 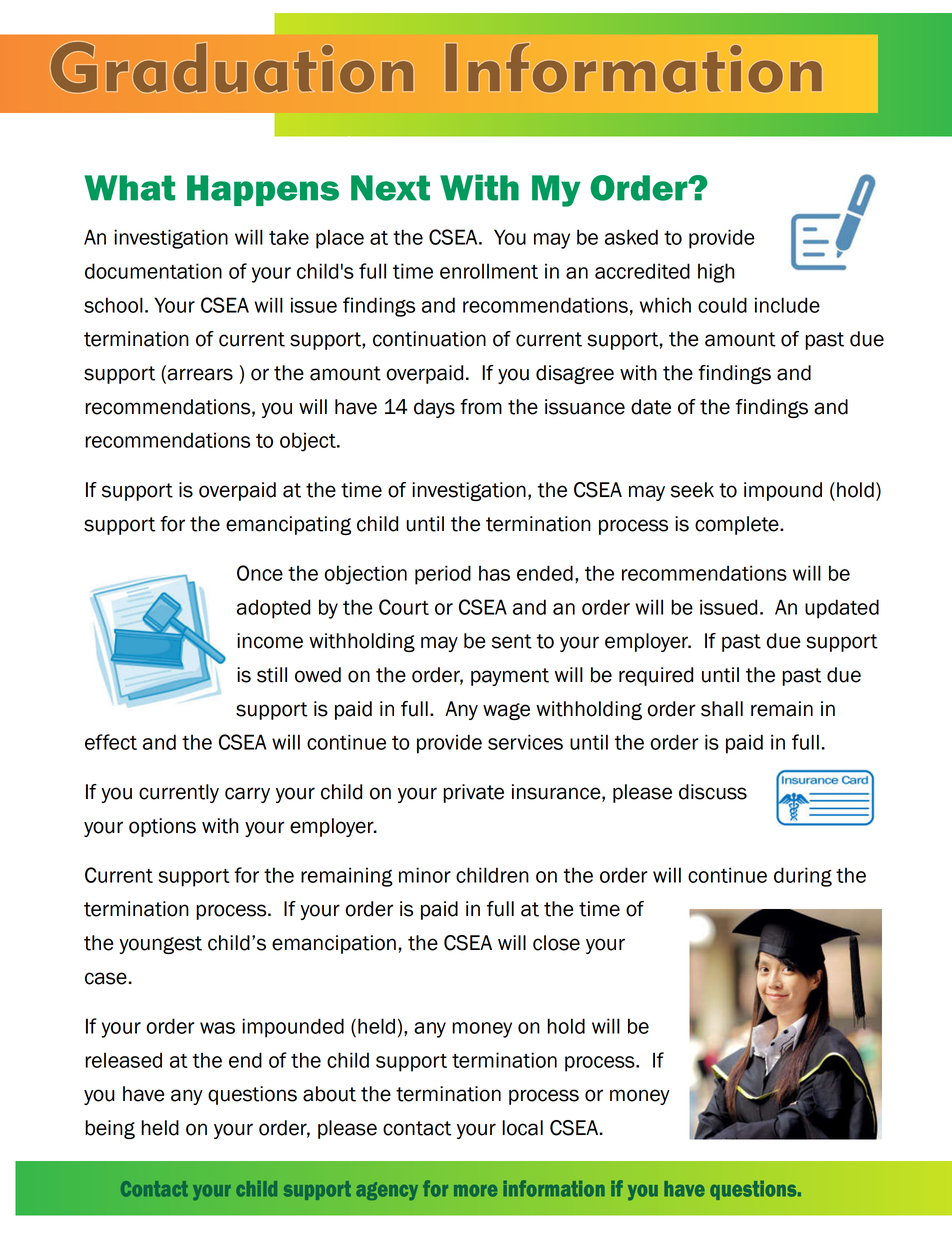 What do you see at coordinates (510, 677) in the screenshot?
I see `payment` at bounding box center [510, 677].
